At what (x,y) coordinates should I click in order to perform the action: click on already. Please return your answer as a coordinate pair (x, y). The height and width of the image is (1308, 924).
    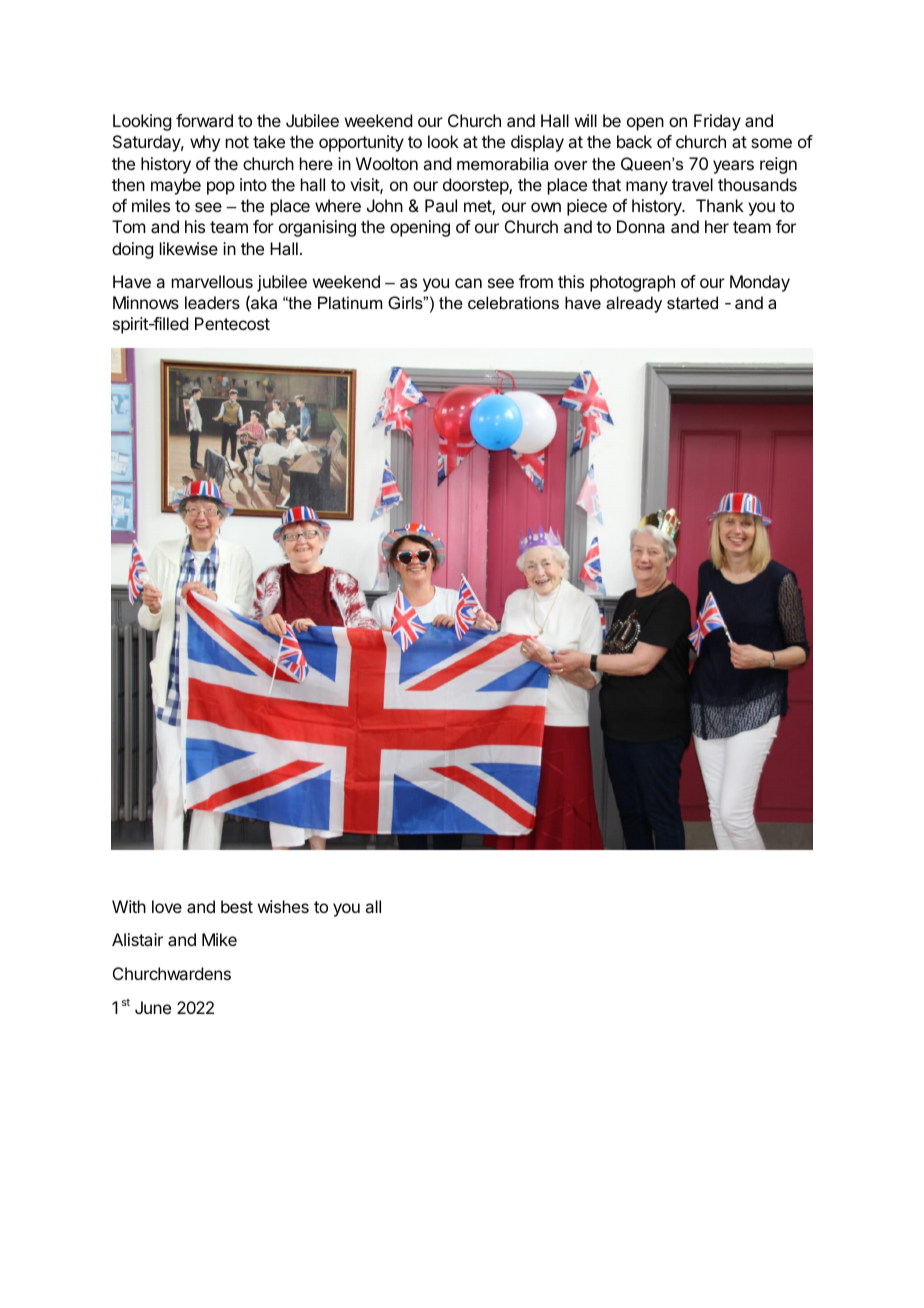
    Looking at the image, I should click on (634, 304).
